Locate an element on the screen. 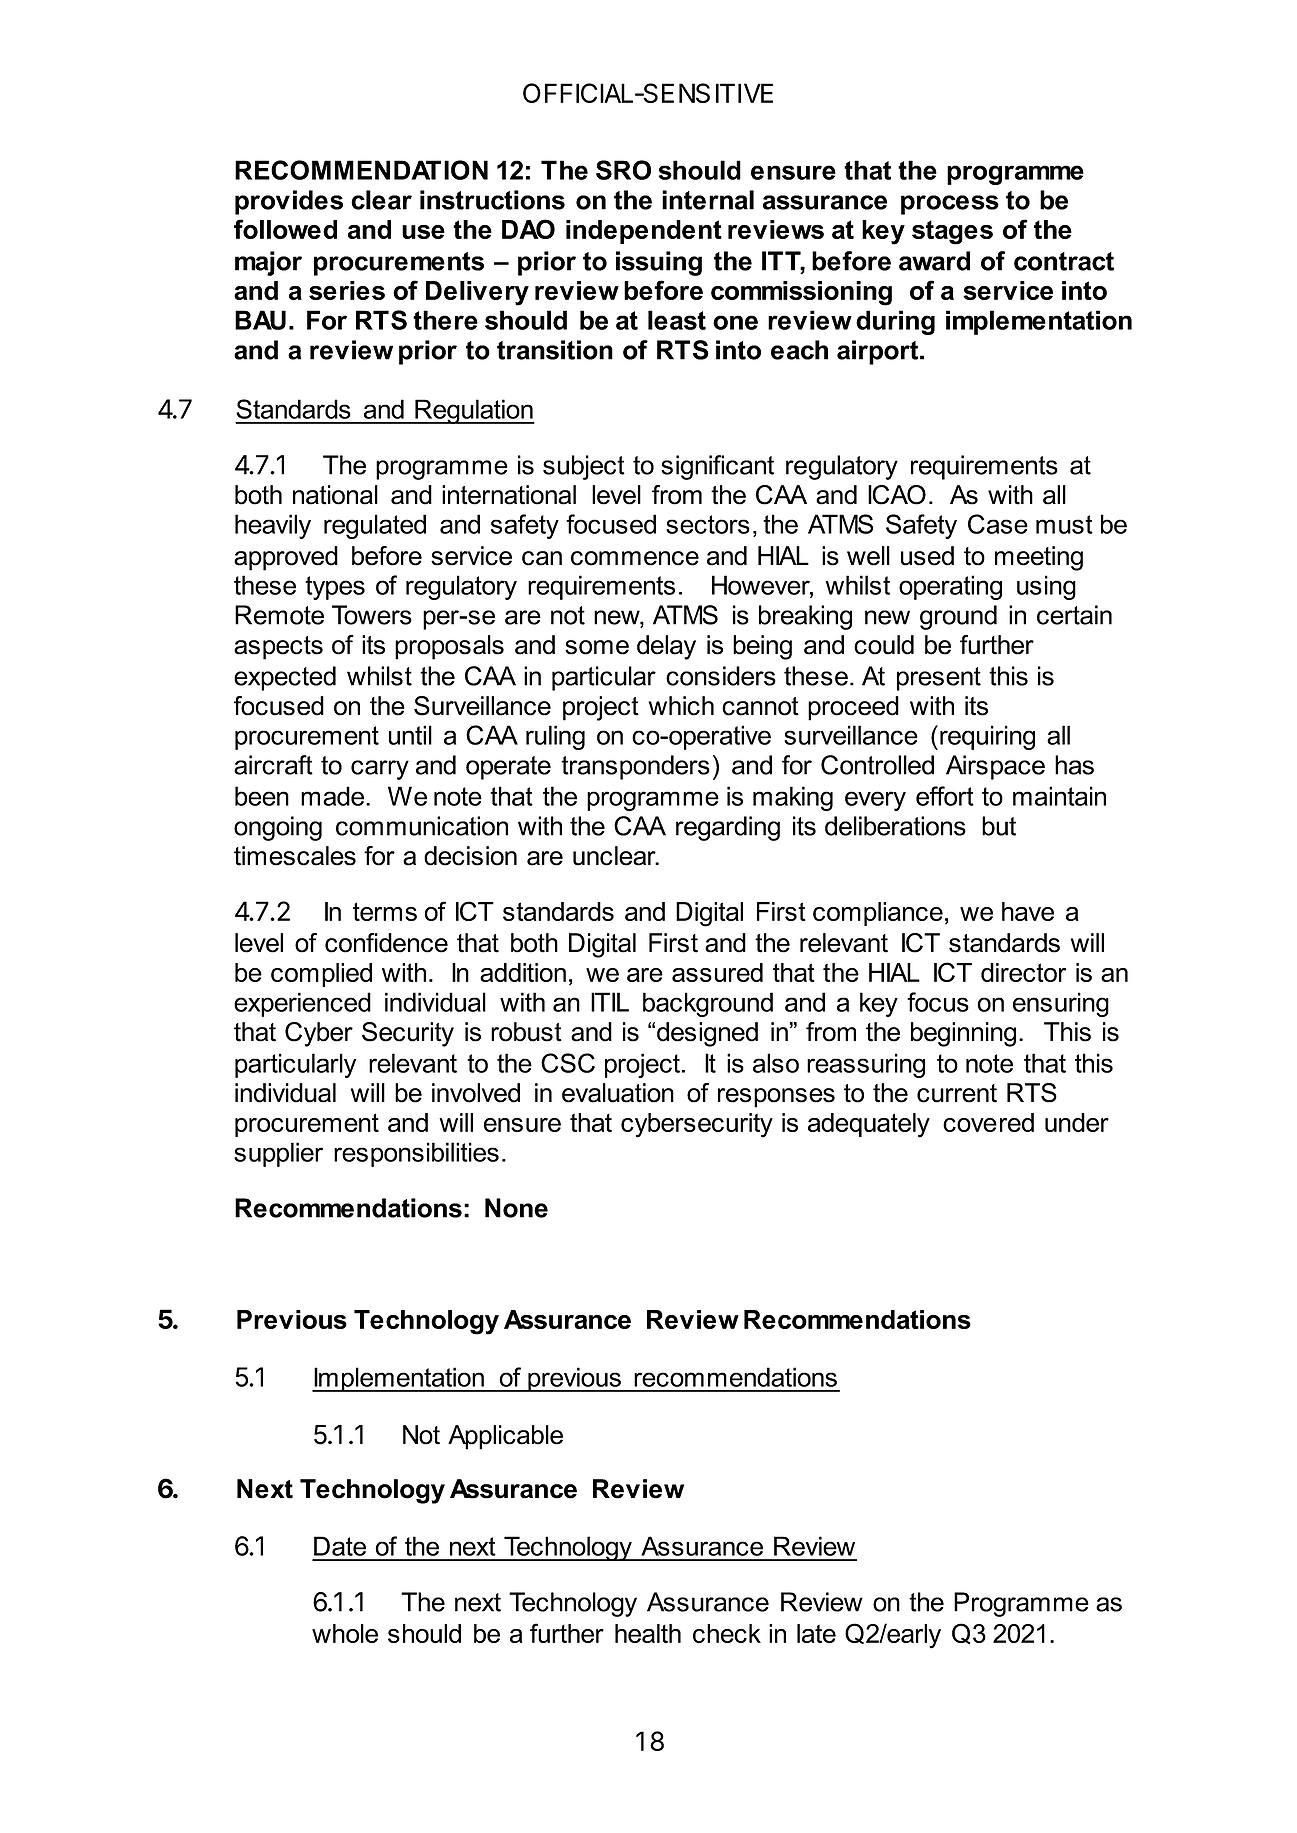  terms is located at coordinates (385, 911).
